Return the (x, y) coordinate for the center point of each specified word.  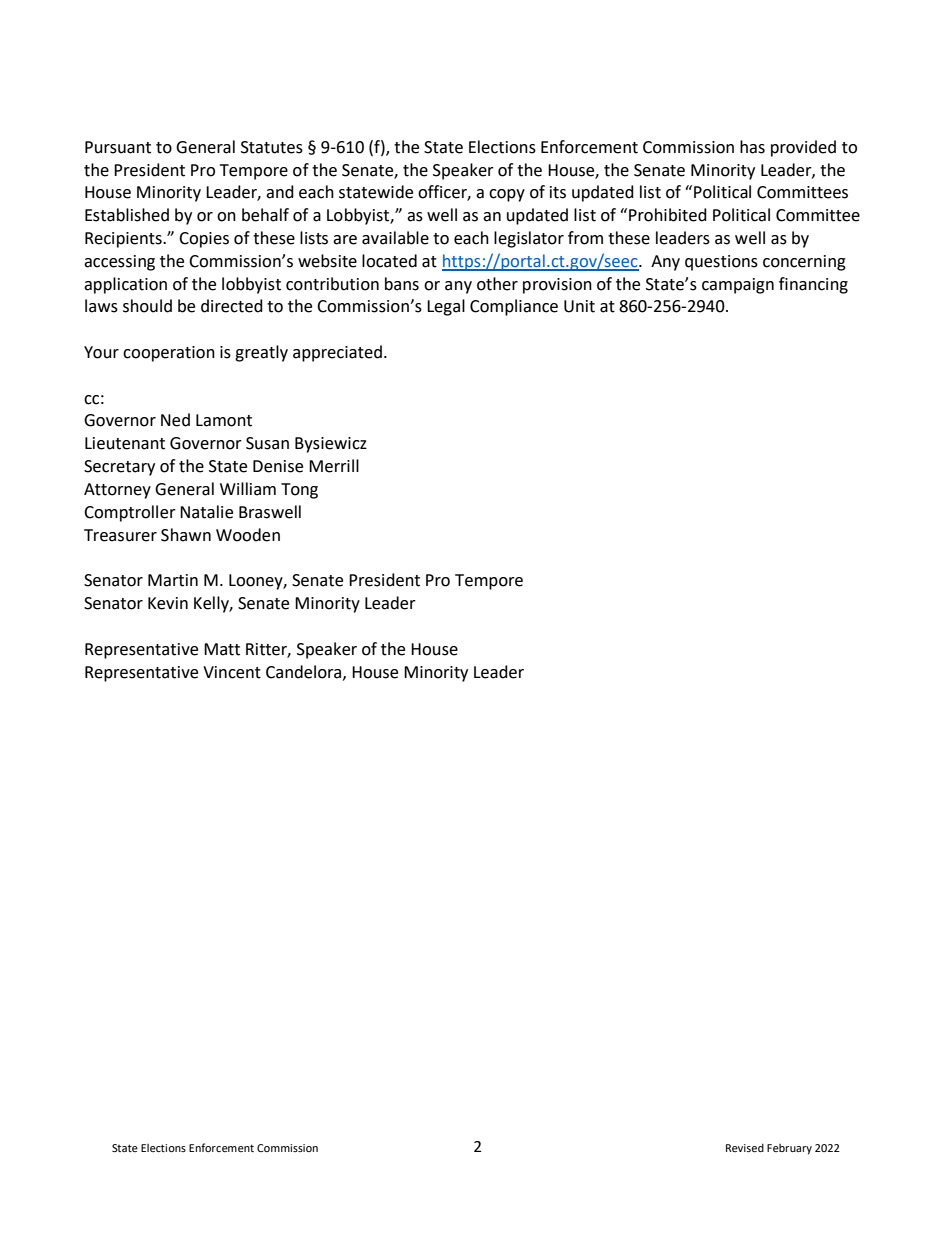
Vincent (232, 672)
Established (127, 215)
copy (507, 195)
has (752, 147)
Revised (745, 1147)
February (789, 1149)
